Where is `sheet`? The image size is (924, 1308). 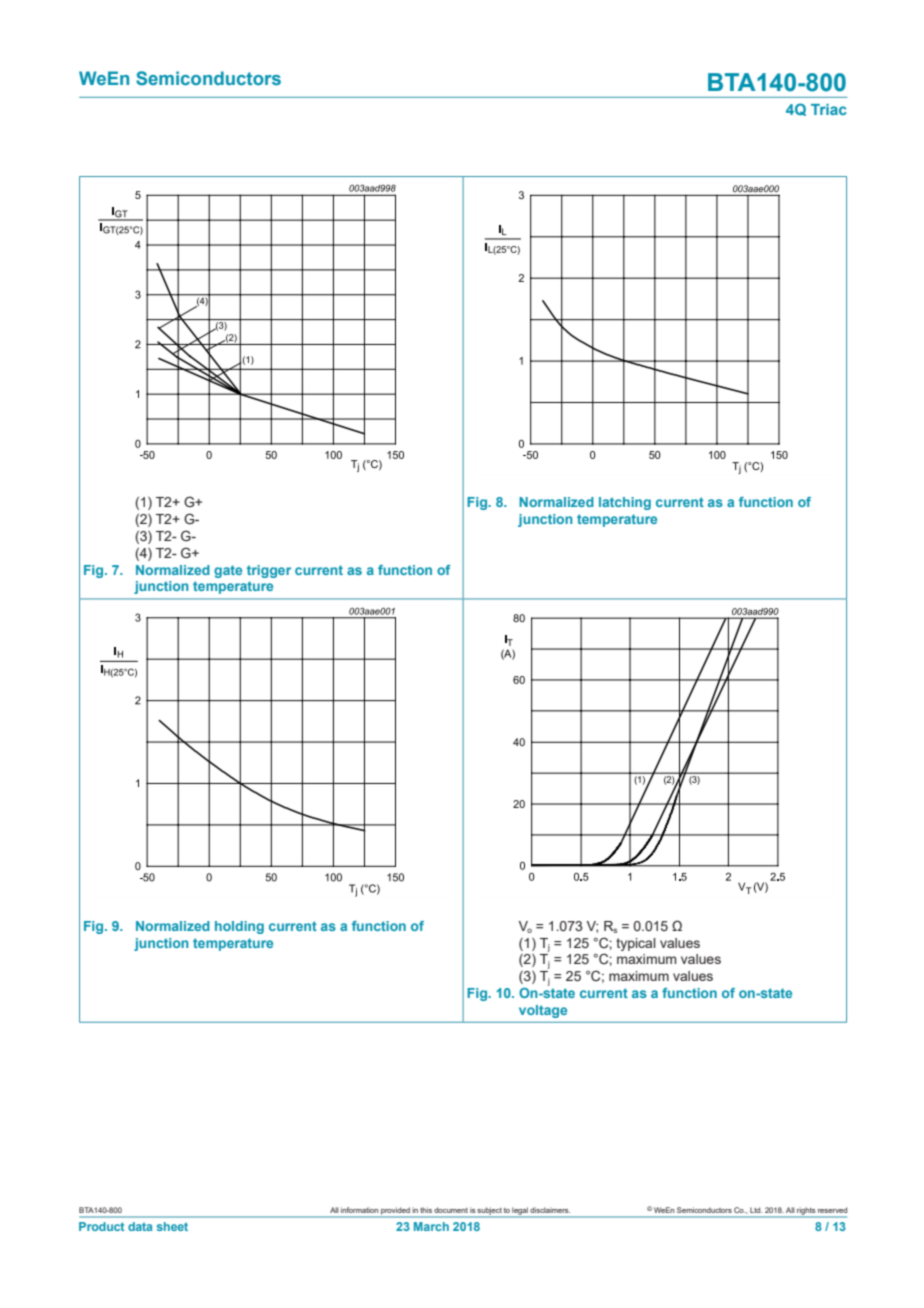 sheet is located at coordinates (172, 1226).
